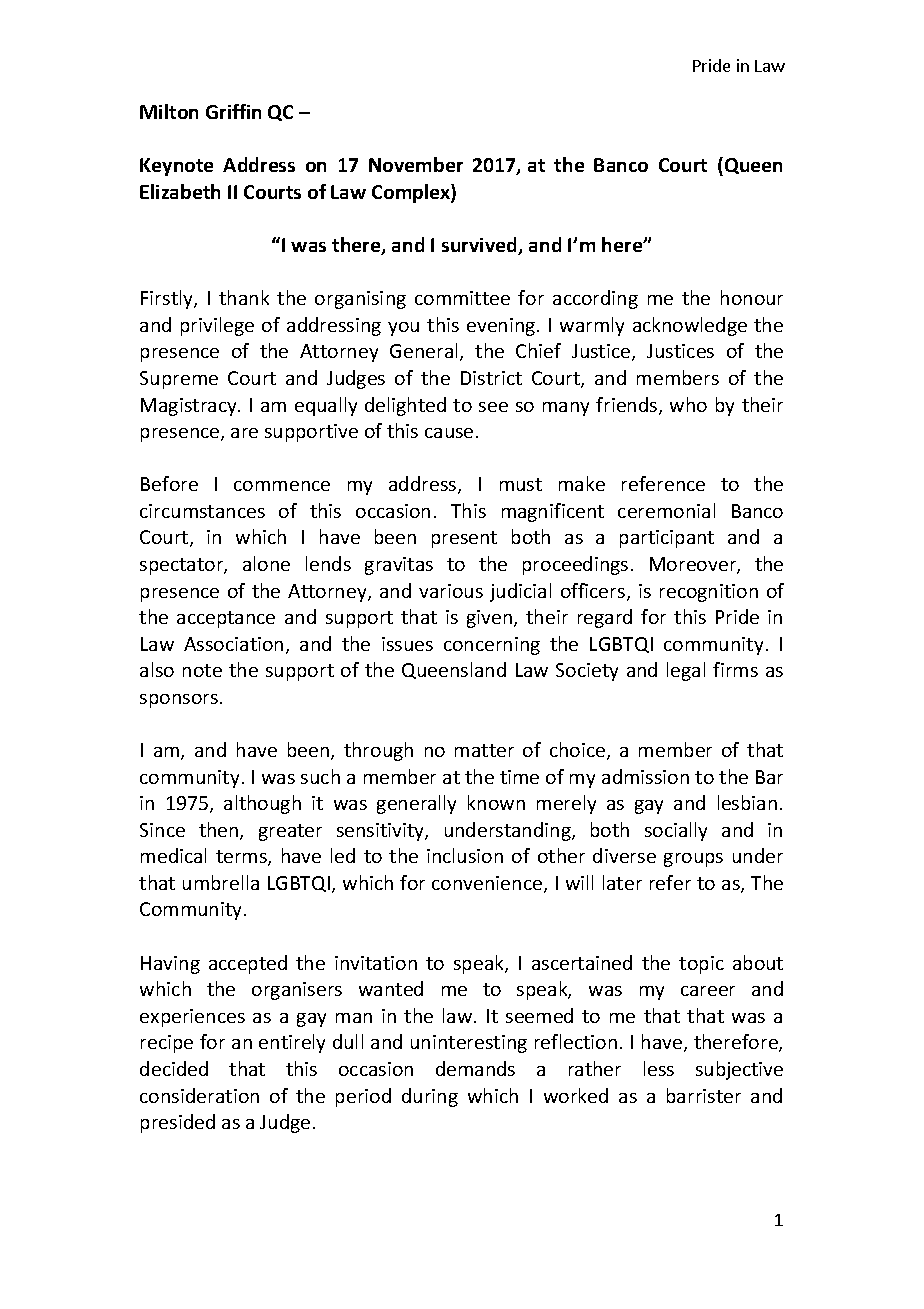  What do you see at coordinates (752, 297) in the page?
I see `honour` at bounding box center [752, 297].
